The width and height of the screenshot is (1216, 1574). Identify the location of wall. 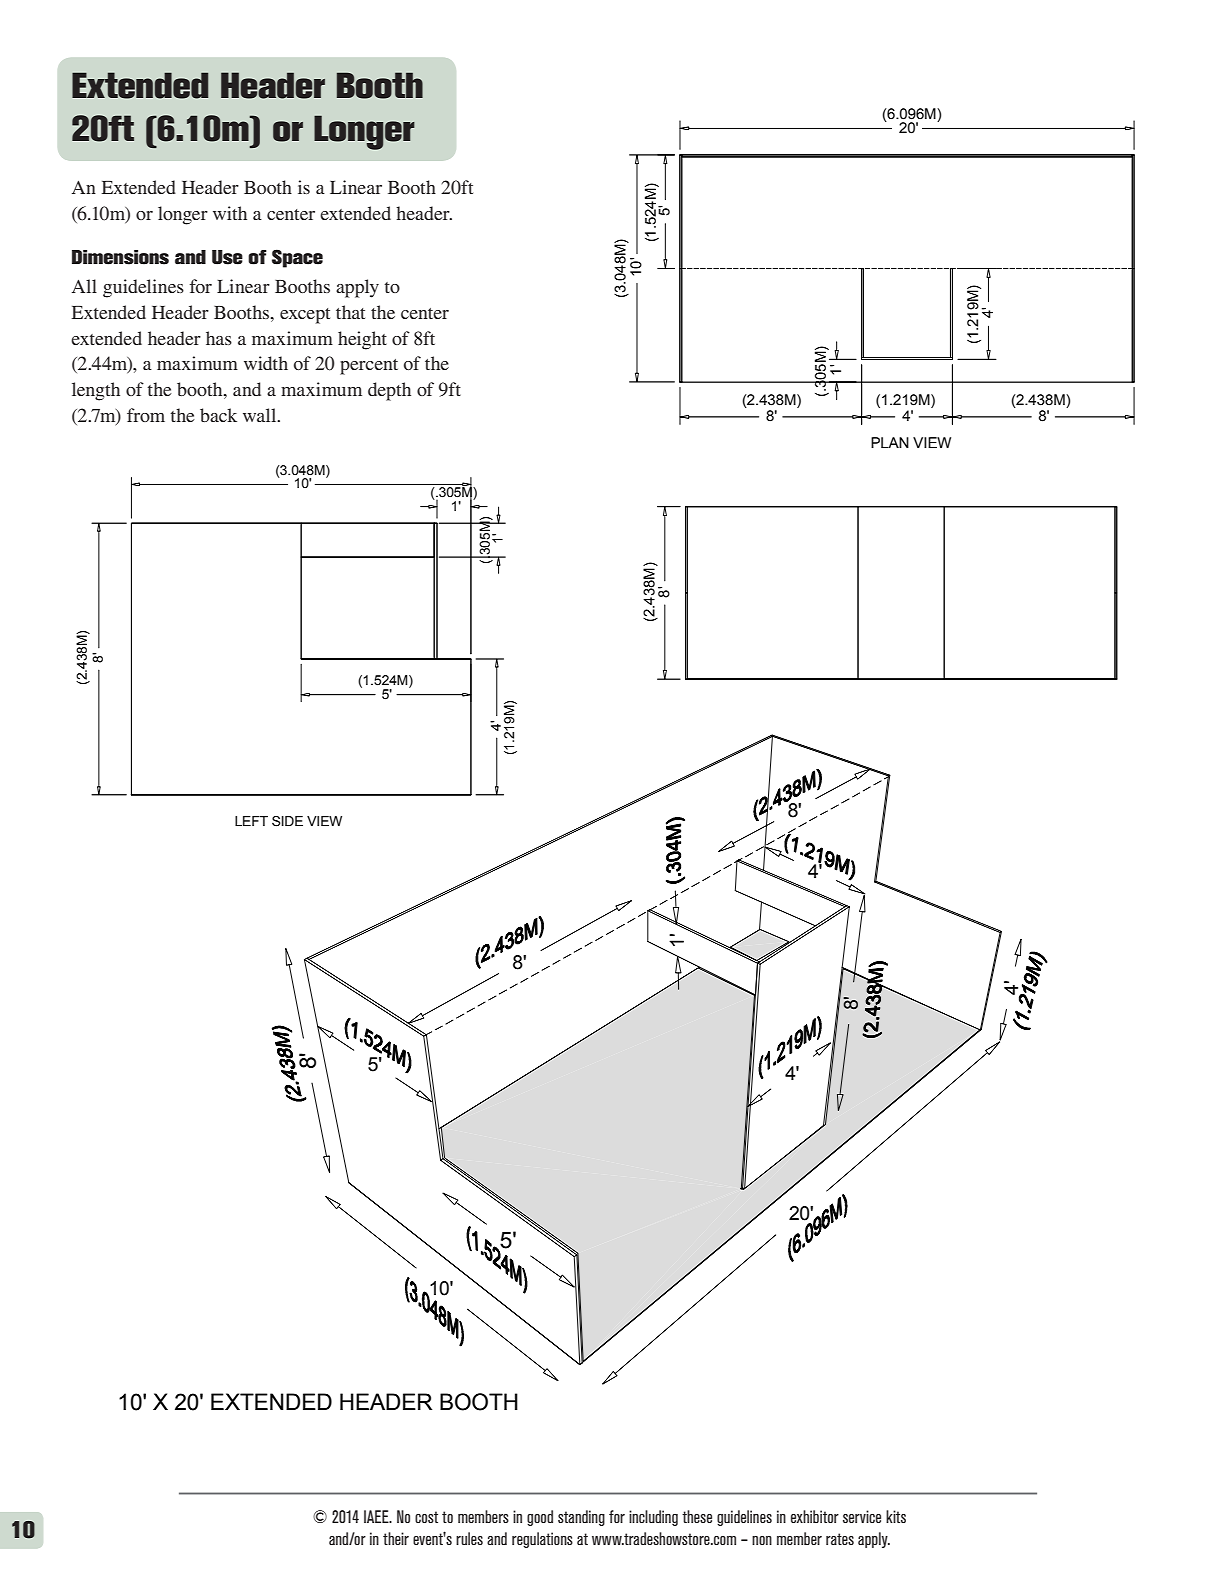
(261, 415).
